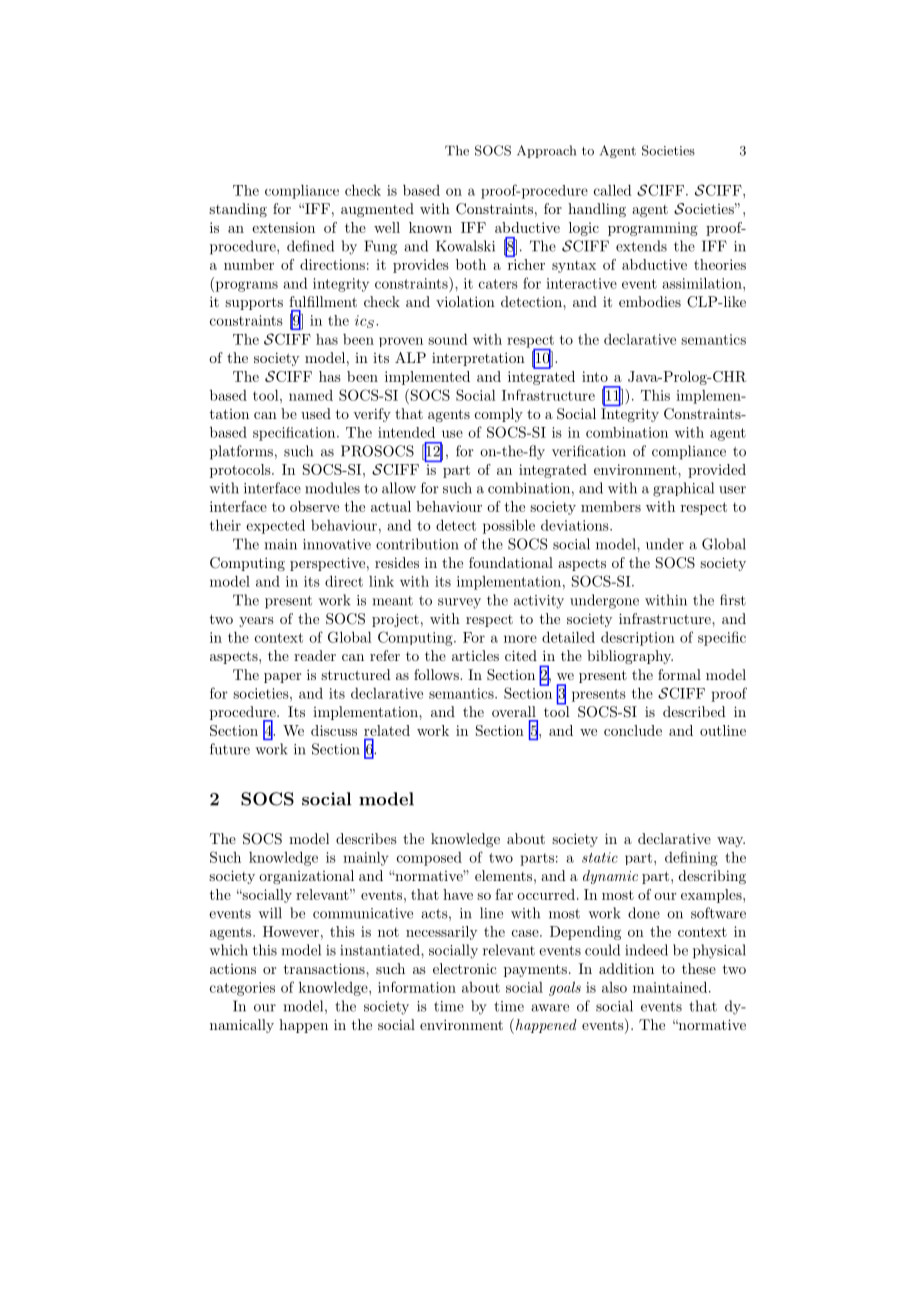  Describe the element at coordinates (241, 452) in the screenshot. I see `platforms` at that location.
